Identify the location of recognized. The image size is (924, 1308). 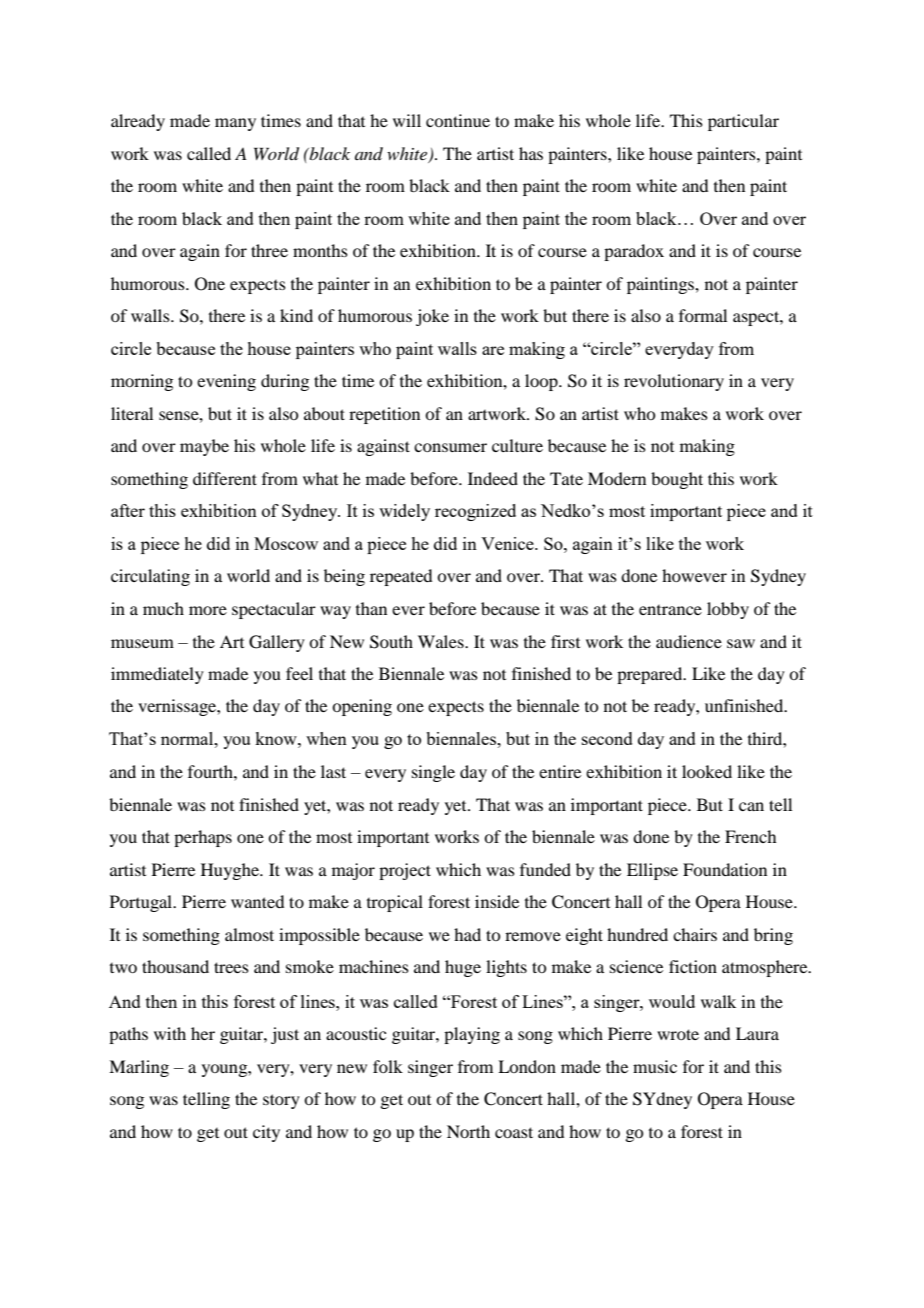
(475, 512).
